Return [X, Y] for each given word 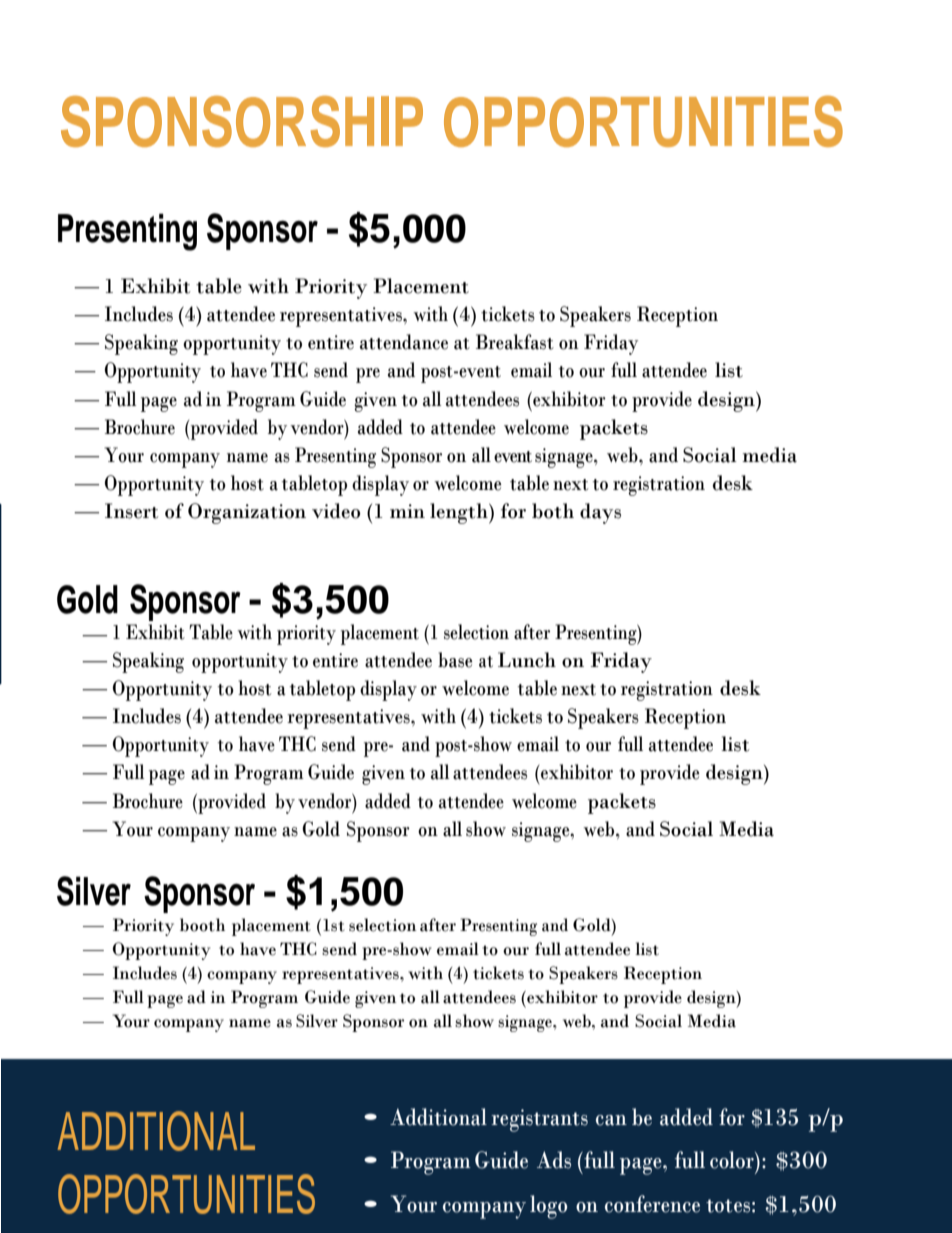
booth [202, 925]
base [455, 660]
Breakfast [515, 342]
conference [652, 1204]
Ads [554, 1160]
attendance [404, 342]
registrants [539, 1120]
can [611, 1120]
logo [548, 1207]
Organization [247, 513]
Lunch [527, 660]
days [600, 513]
